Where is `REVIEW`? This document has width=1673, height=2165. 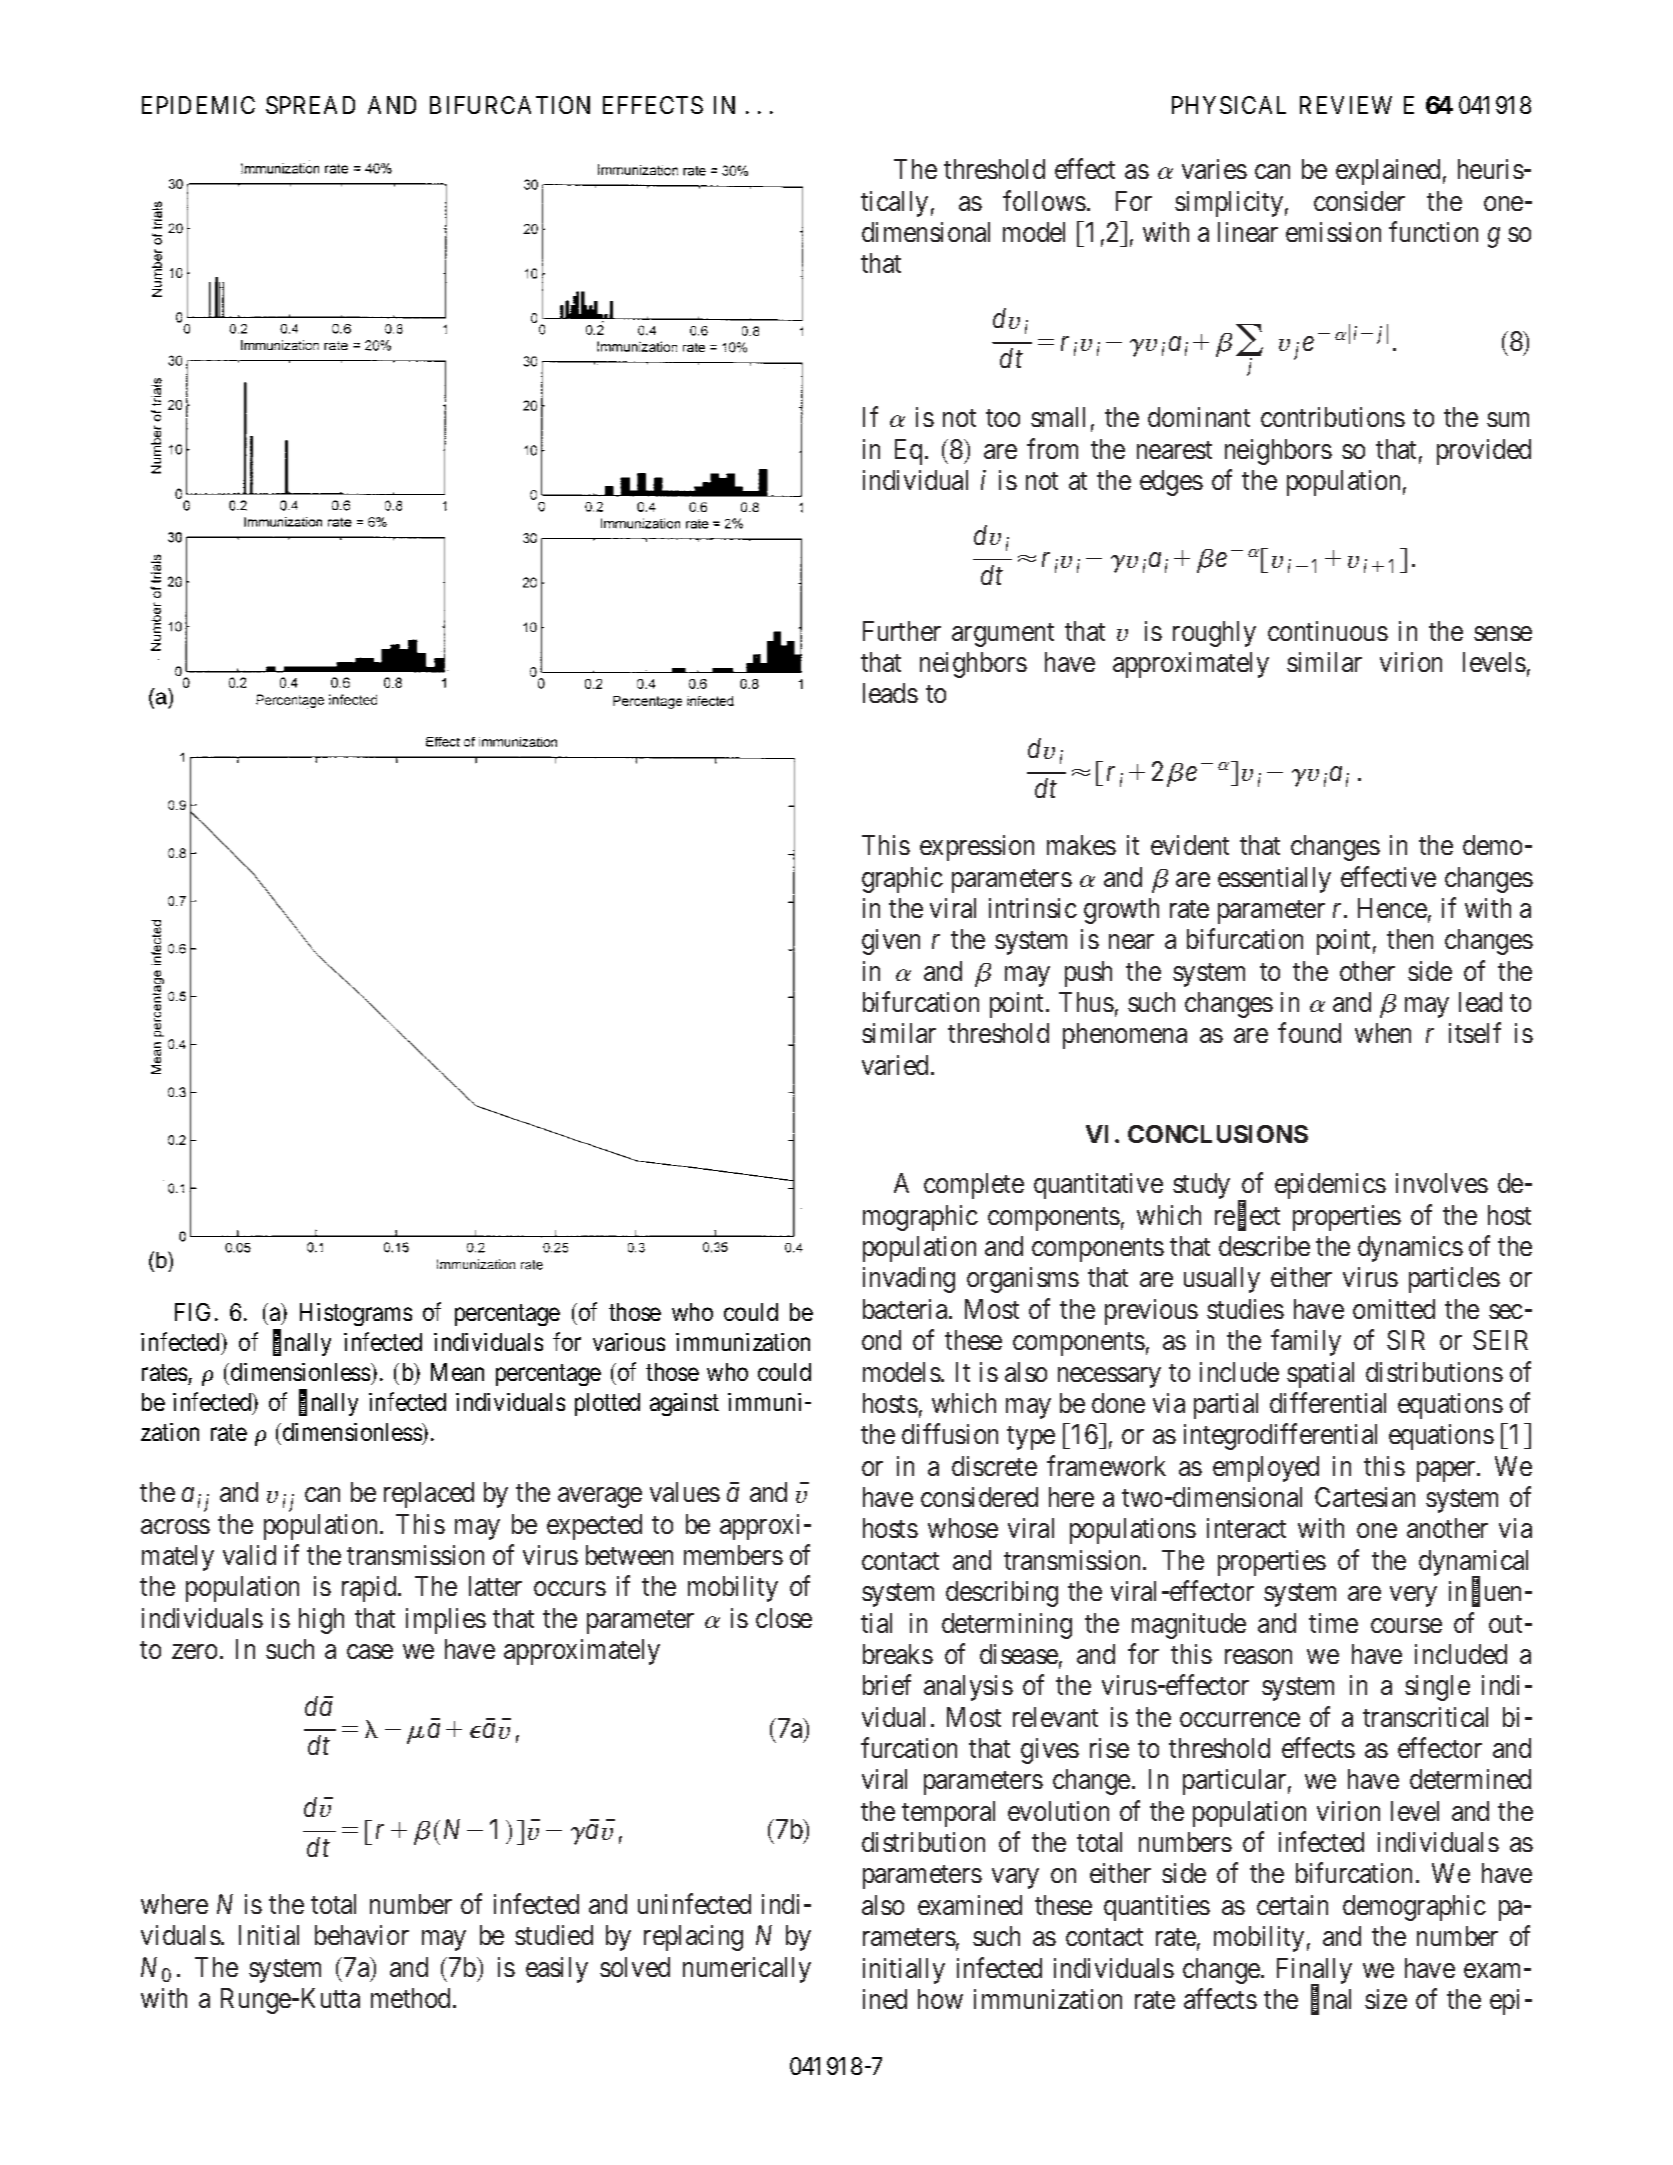 REVIEW is located at coordinates (1346, 105).
